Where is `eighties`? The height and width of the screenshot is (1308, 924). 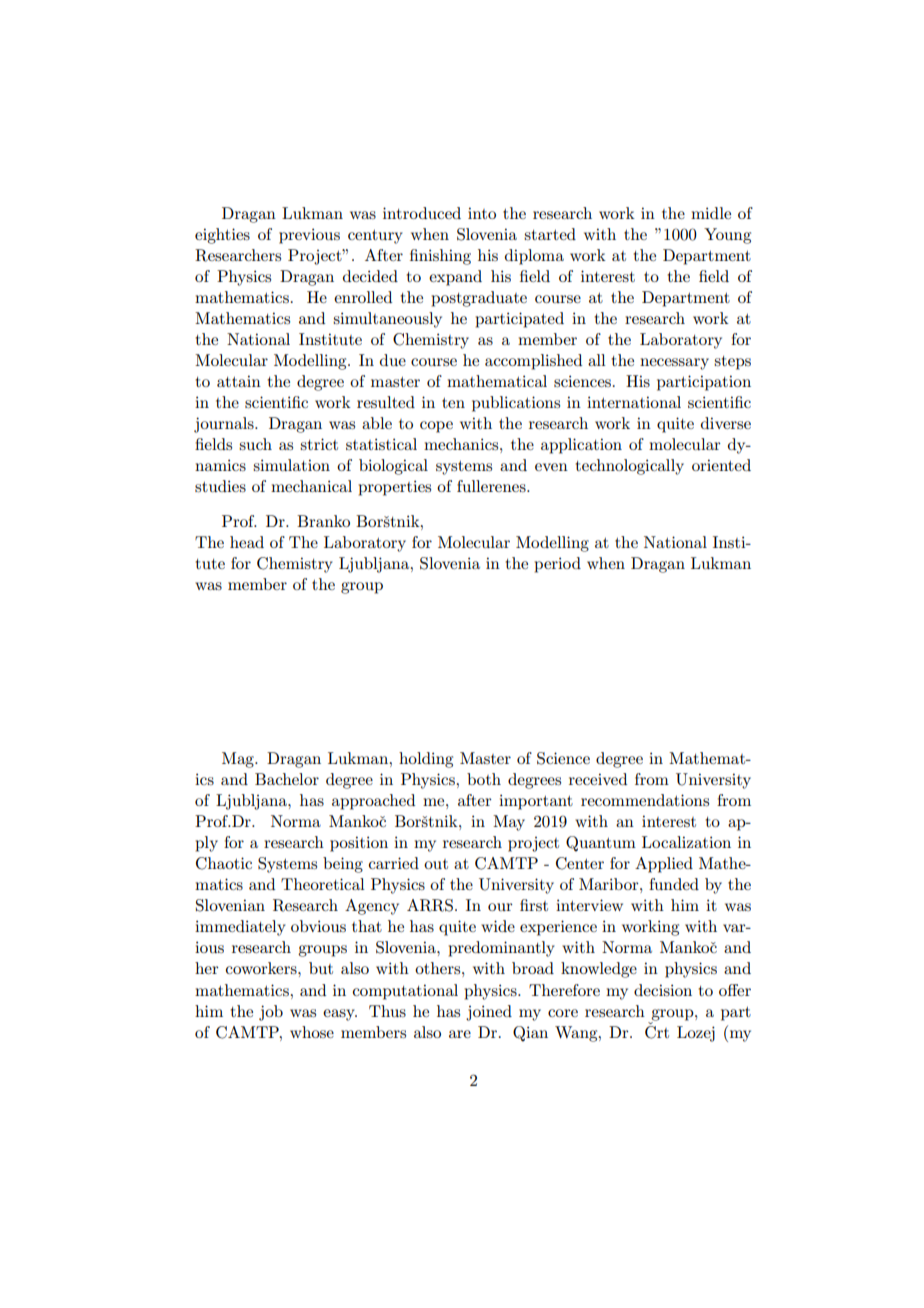 eighties is located at coordinates (222, 236).
